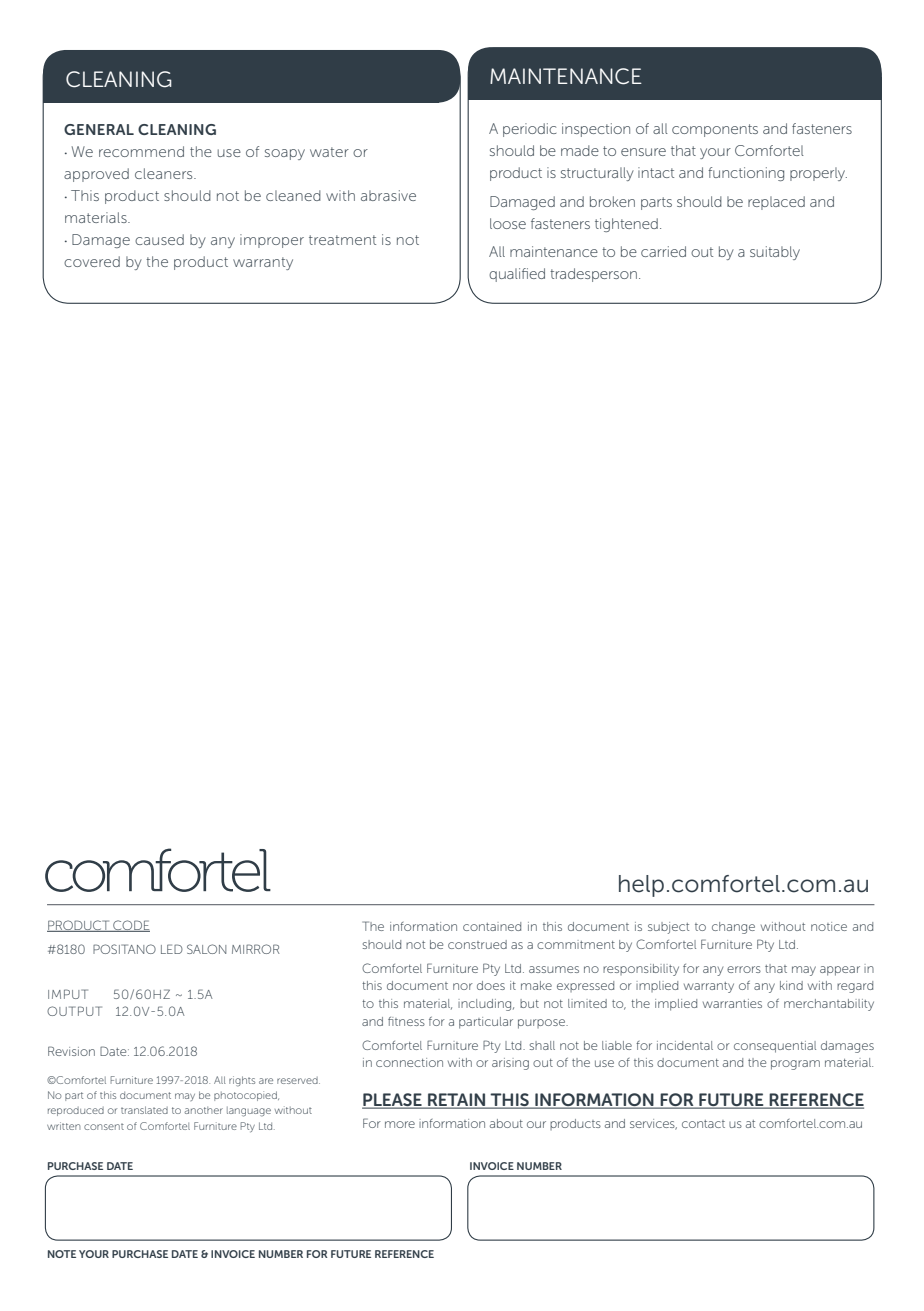 The width and height of the document is (924, 1311). I want to click on change, so click(733, 928).
